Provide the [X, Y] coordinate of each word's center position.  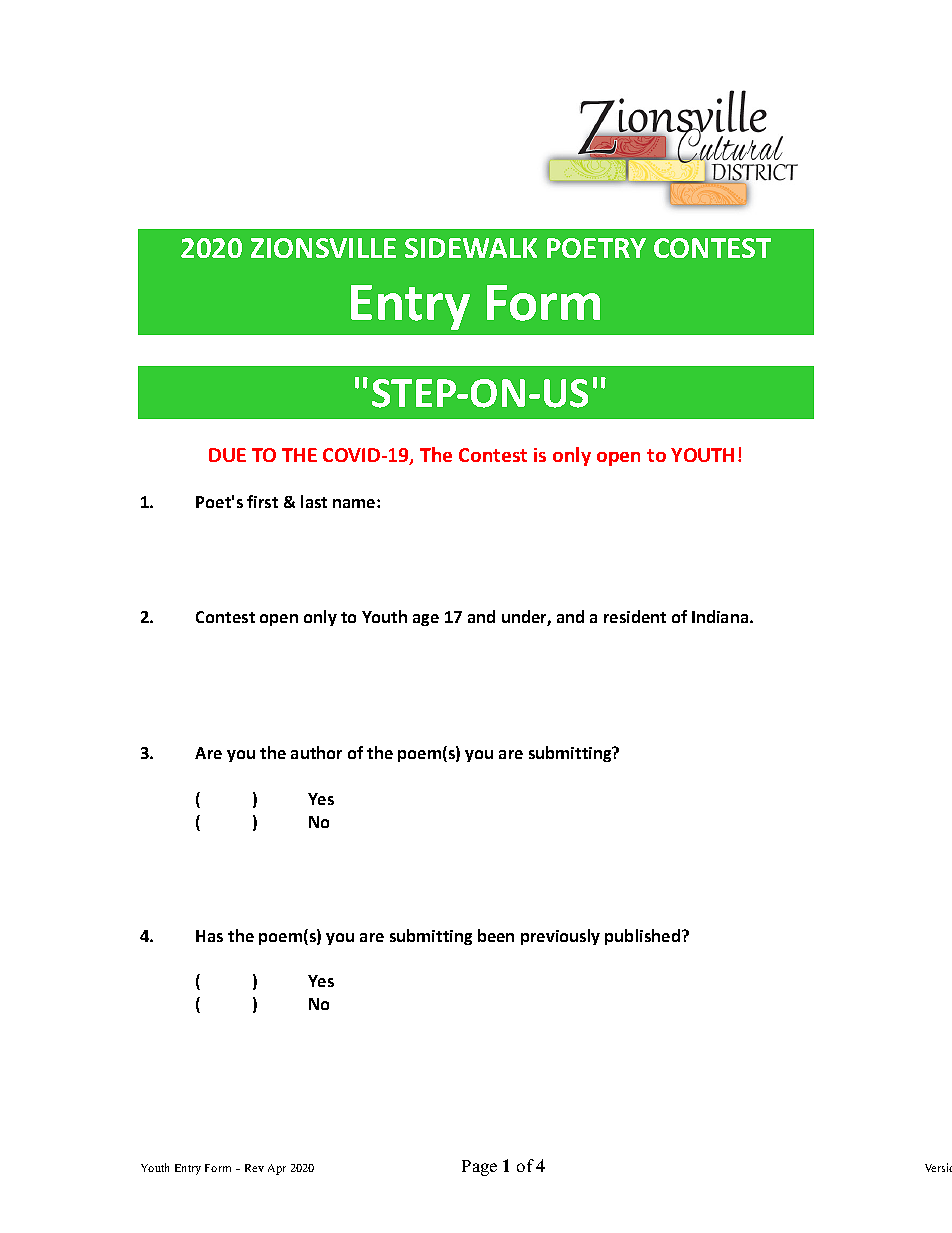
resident [635, 616]
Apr [277, 1169]
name [355, 503]
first [262, 501]
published [642, 937]
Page [479, 1168]
